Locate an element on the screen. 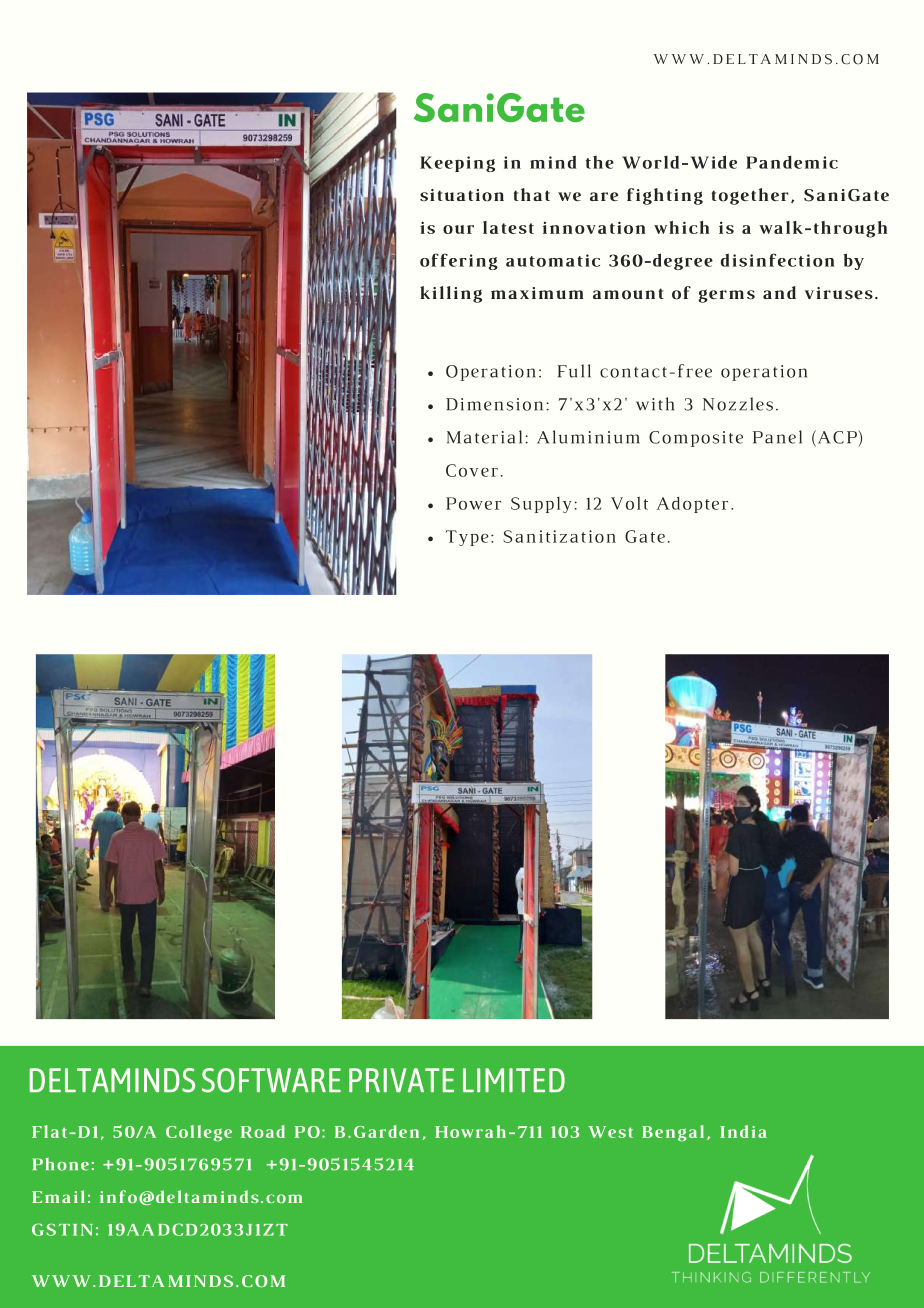 This screenshot has width=924, height=1308. together is located at coordinates (750, 196).
